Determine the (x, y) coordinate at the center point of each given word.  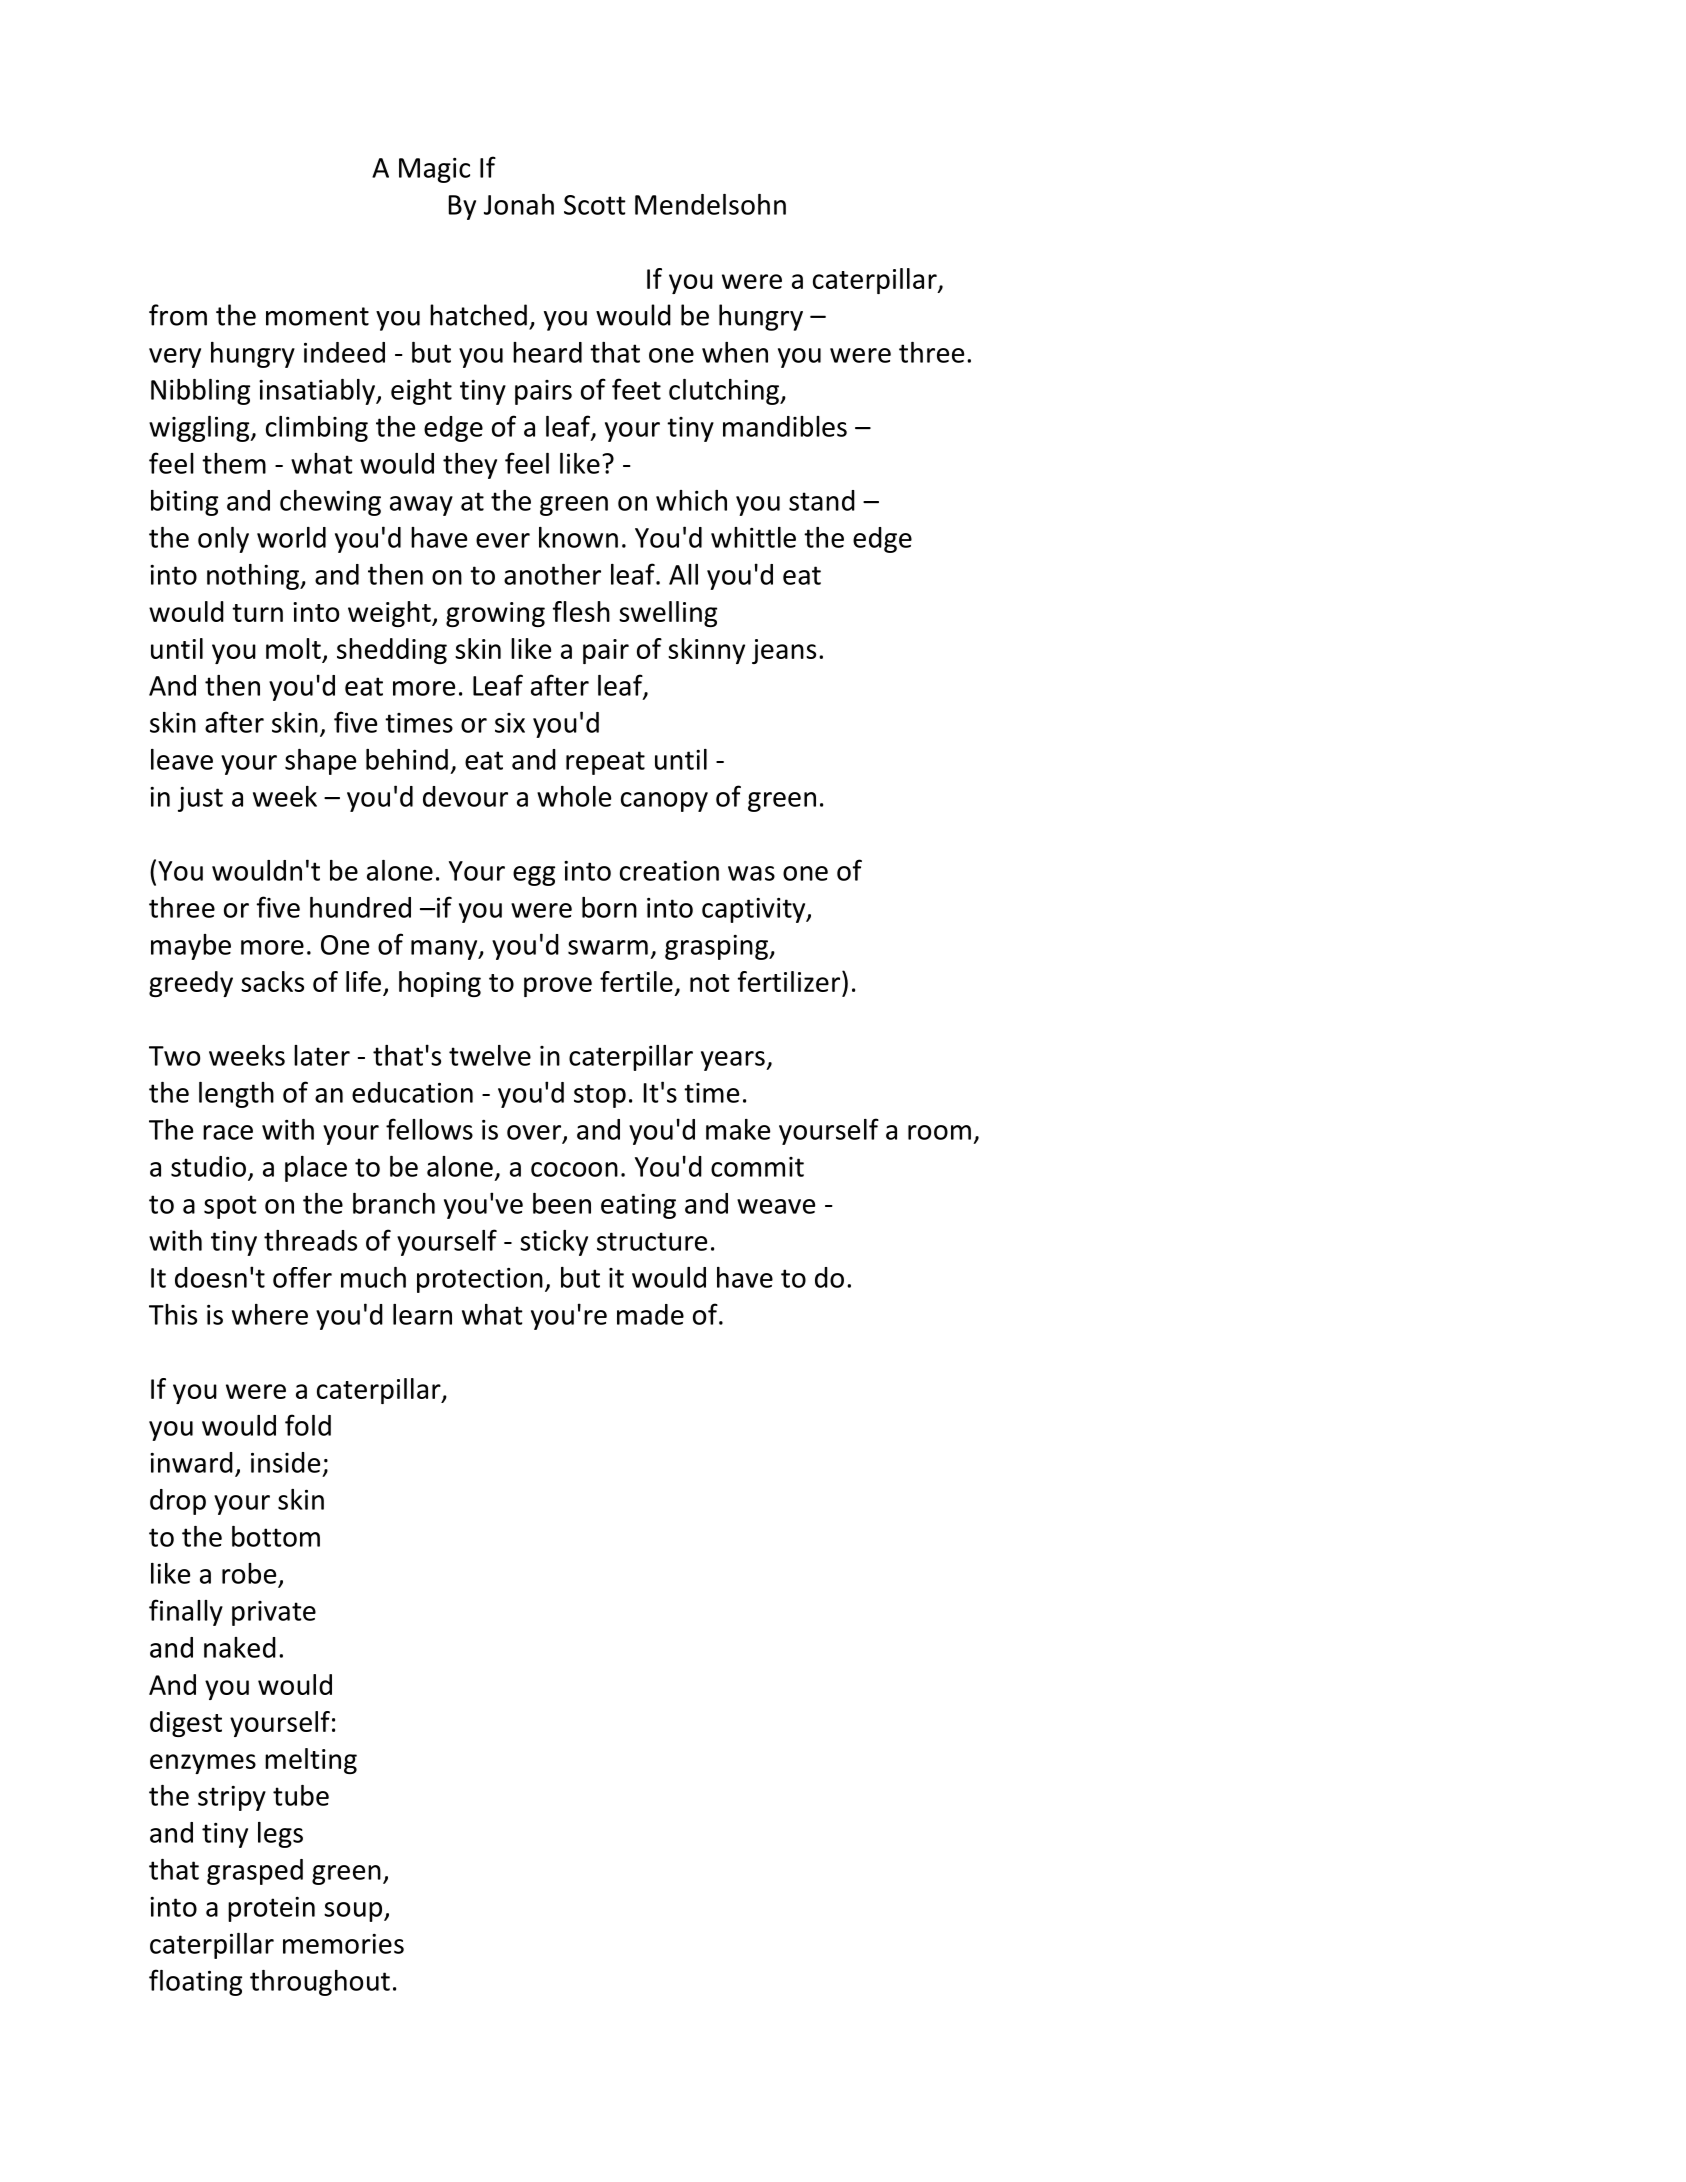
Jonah (519, 204)
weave (776, 1206)
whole (574, 796)
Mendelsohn (710, 204)
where (270, 1314)
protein (271, 1909)
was (751, 873)
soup (354, 1912)
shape (320, 762)
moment (317, 316)
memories (343, 1944)
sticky (554, 1243)
